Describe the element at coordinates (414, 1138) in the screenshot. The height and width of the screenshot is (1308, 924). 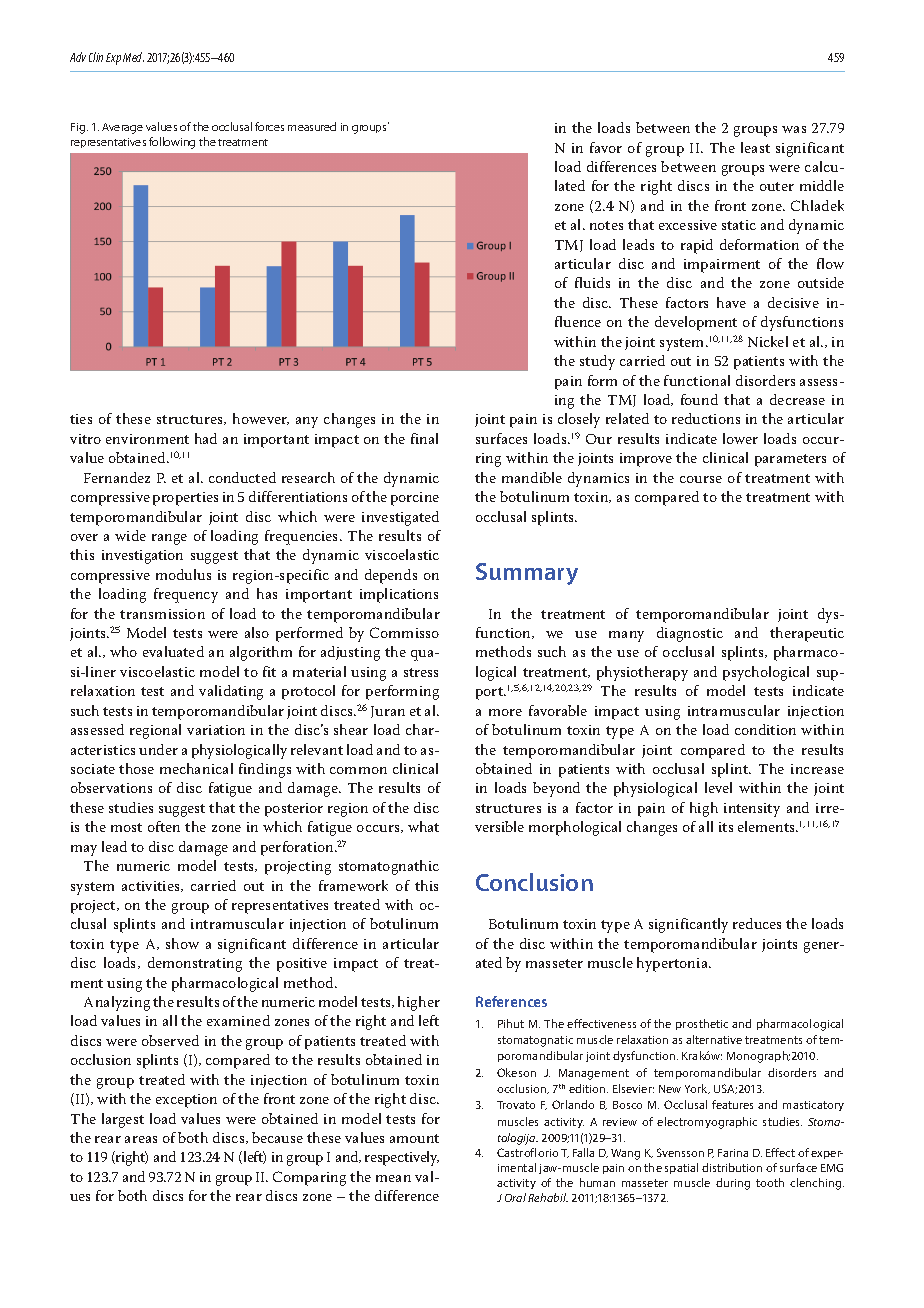
I see `amount` at that location.
